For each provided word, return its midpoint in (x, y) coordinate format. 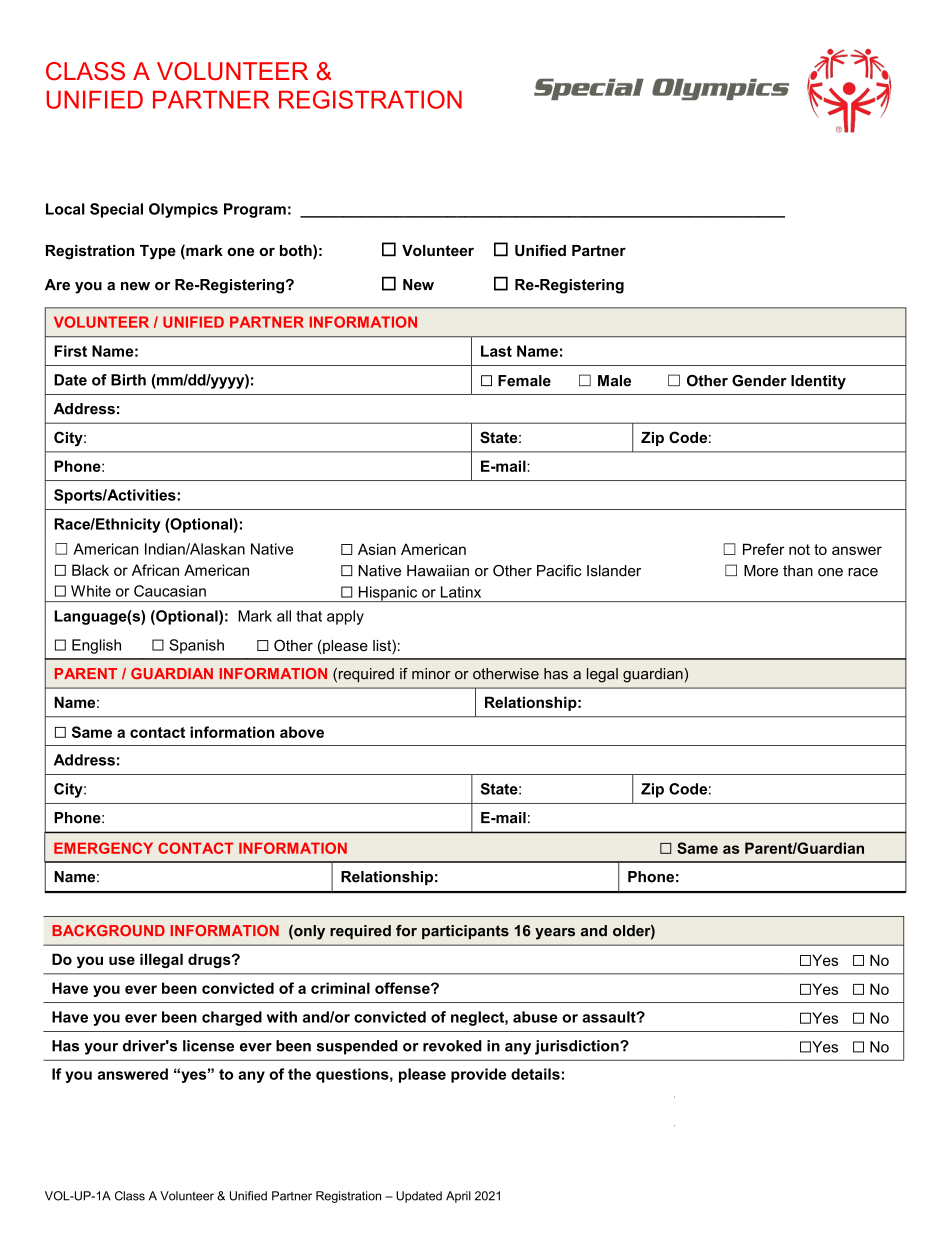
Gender (759, 381)
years (555, 934)
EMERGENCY (103, 848)
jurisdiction (578, 1047)
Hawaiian (438, 571)
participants (465, 932)
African (155, 570)
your (101, 1049)
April (458, 1197)
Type (158, 252)
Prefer (764, 549)
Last (496, 351)
